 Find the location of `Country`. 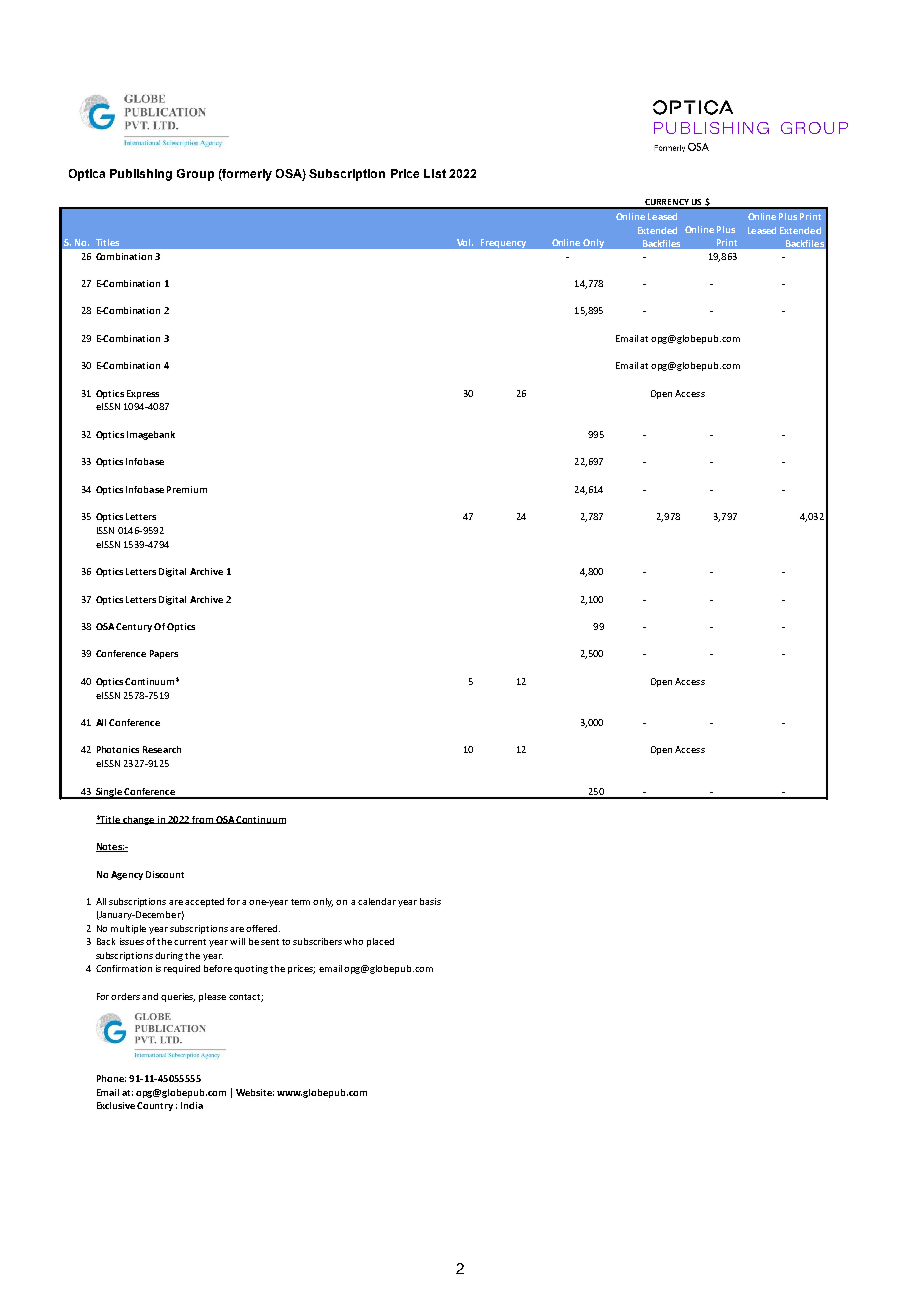

Country is located at coordinates (155, 1106).
